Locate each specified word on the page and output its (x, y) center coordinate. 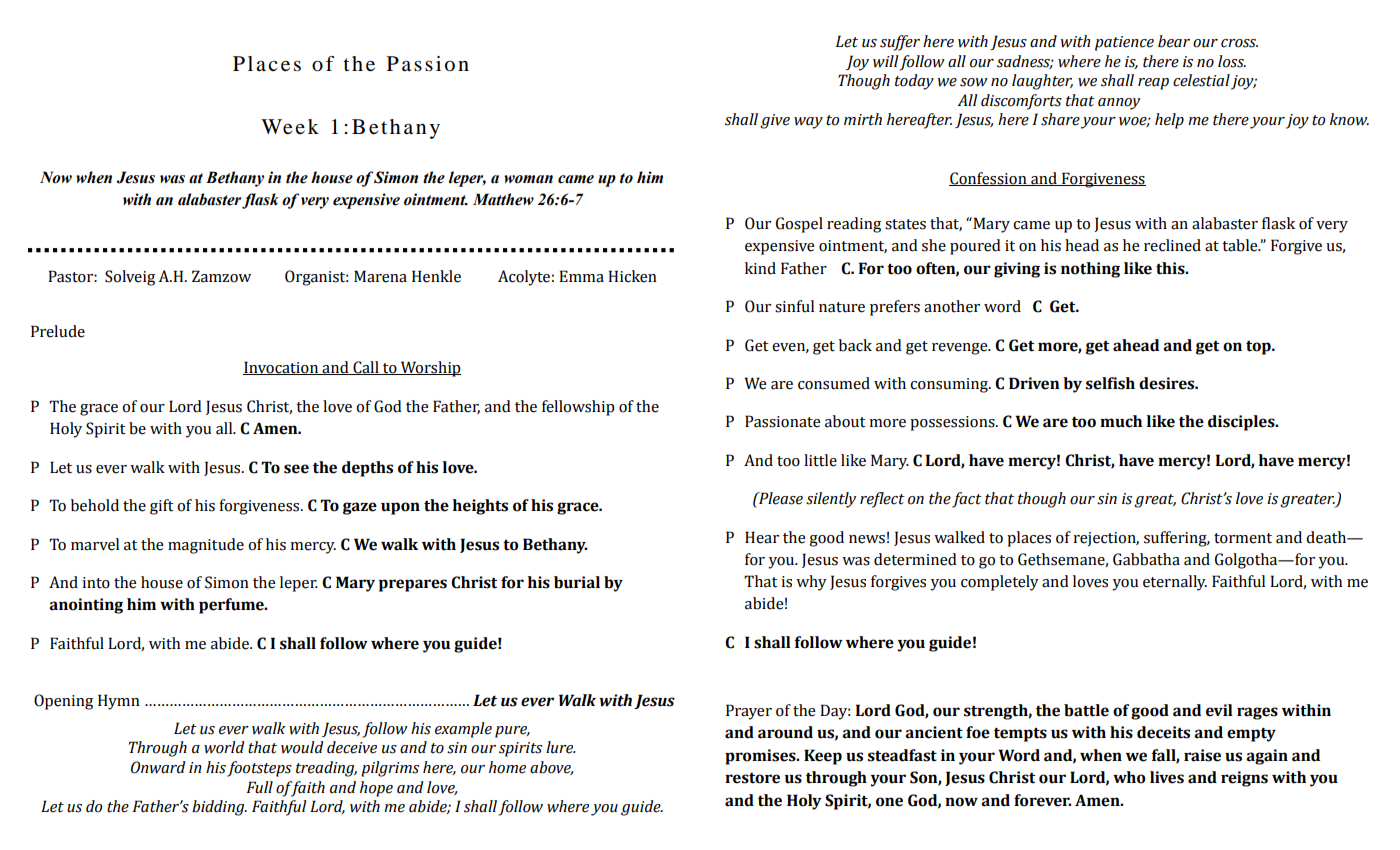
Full (260, 787)
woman (528, 179)
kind (760, 268)
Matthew (503, 199)
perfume (232, 606)
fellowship (578, 408)
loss (1232, 61)
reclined (1172, 245)
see (296, 469)
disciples (1242, 423)
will (886, 61)
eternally (1175, 583)
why (811, 583)
